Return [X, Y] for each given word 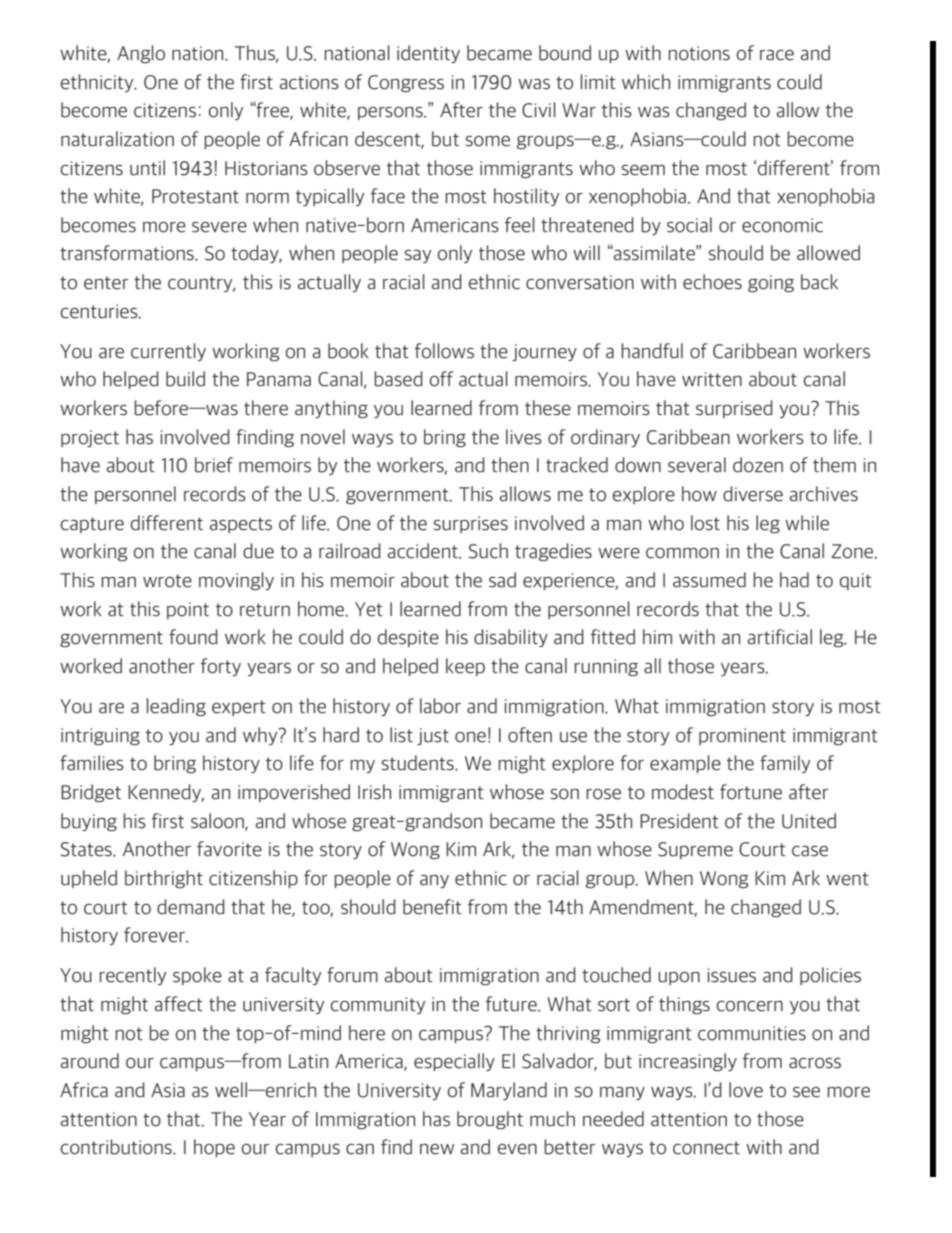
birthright [164, 879]
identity [428, 54]
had [794, 580]
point [188, 610]
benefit [432, 907]
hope [214, 1148]
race [777, 55]
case [810, 851]
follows [444, 351]
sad [502, 580]
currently [168, 352]
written [712, 379]
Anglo [141, 54]
